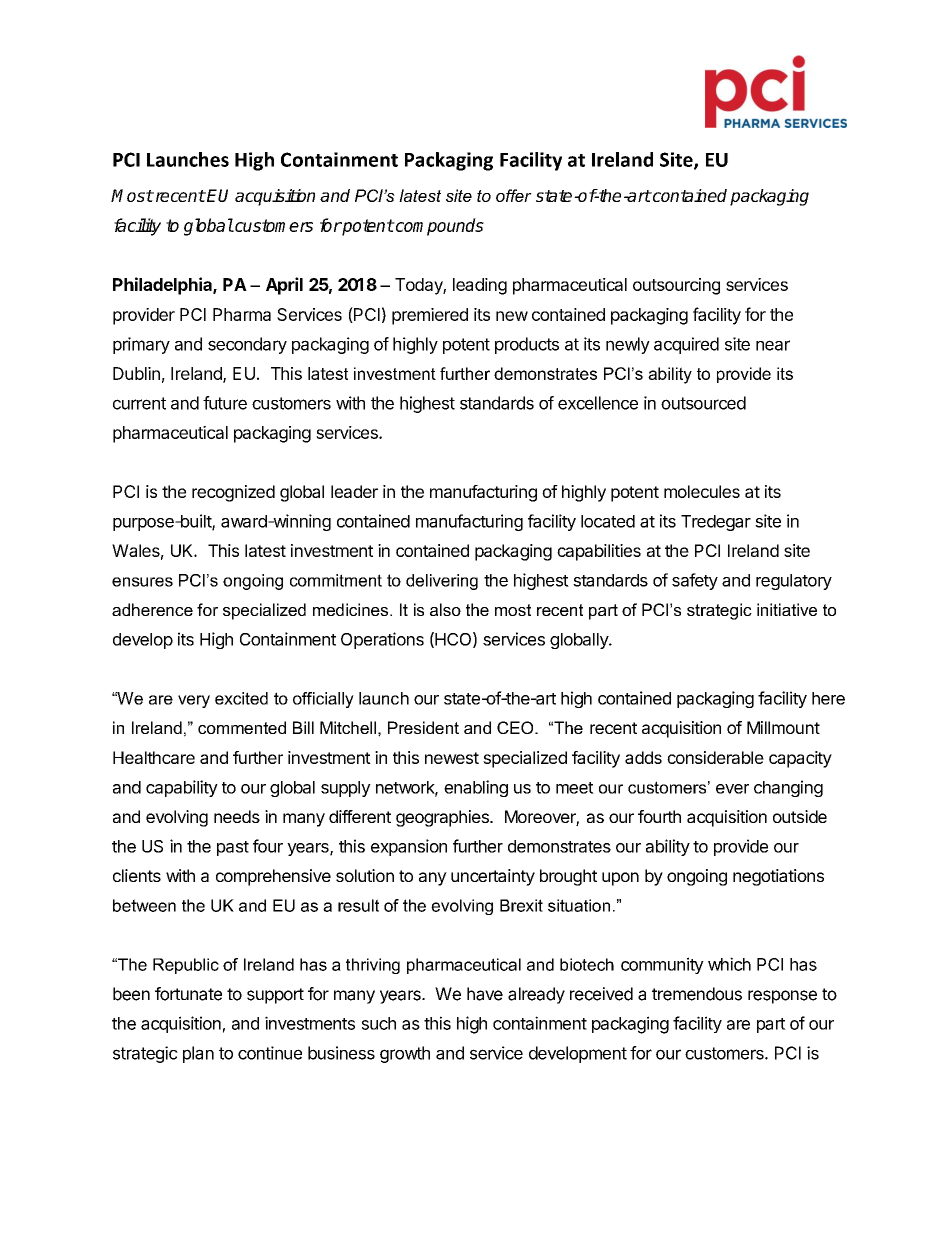  I want to click on outsourcing, so click(676, 286).
